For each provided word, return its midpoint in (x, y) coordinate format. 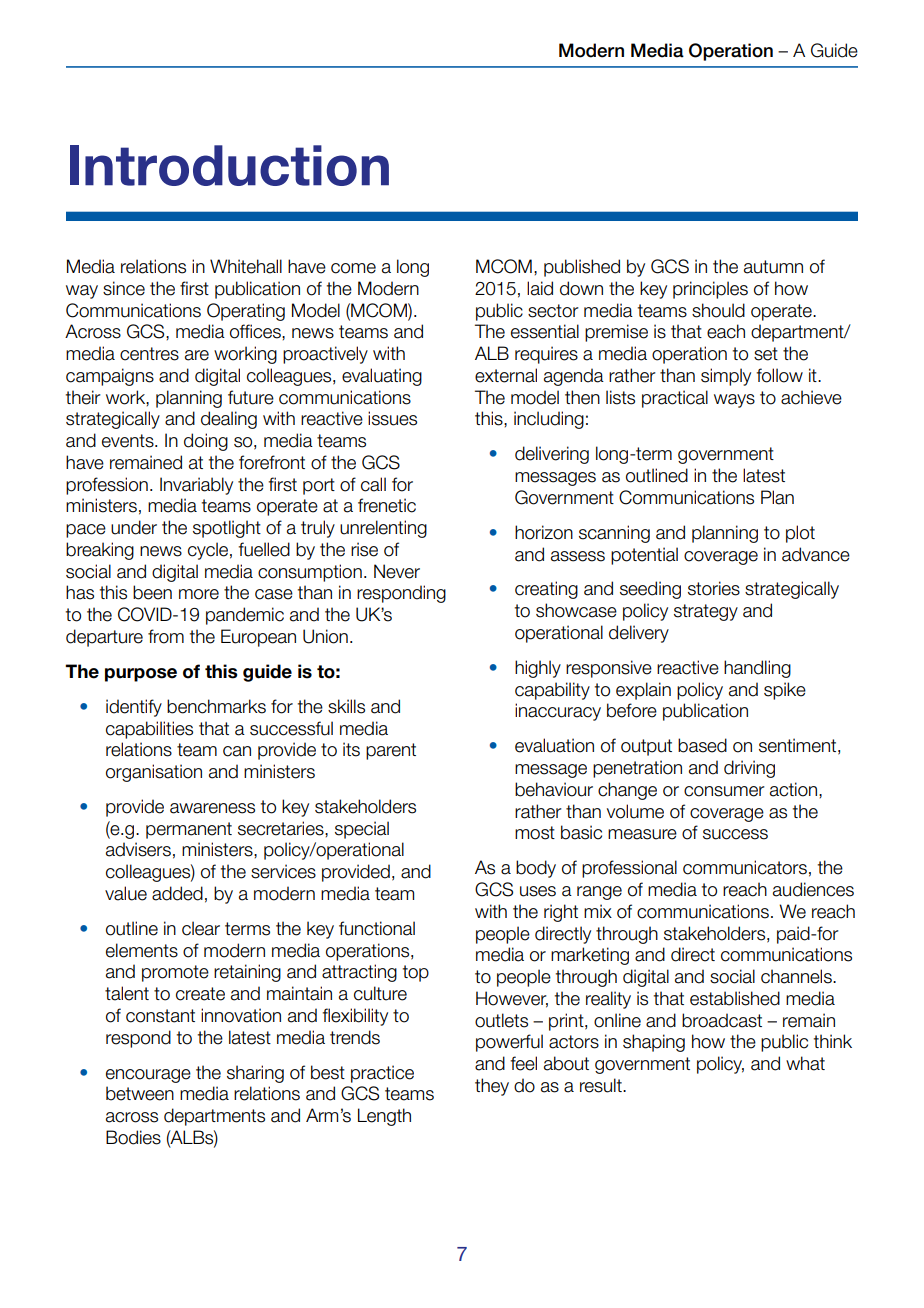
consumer (724, 791)
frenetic (387, 505)
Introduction (229, 165)
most (535, 833)
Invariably (196, 486)
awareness (212, 808)
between (140, 1093)
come (353, 268)
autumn (773, 267)
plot (800, 534)
